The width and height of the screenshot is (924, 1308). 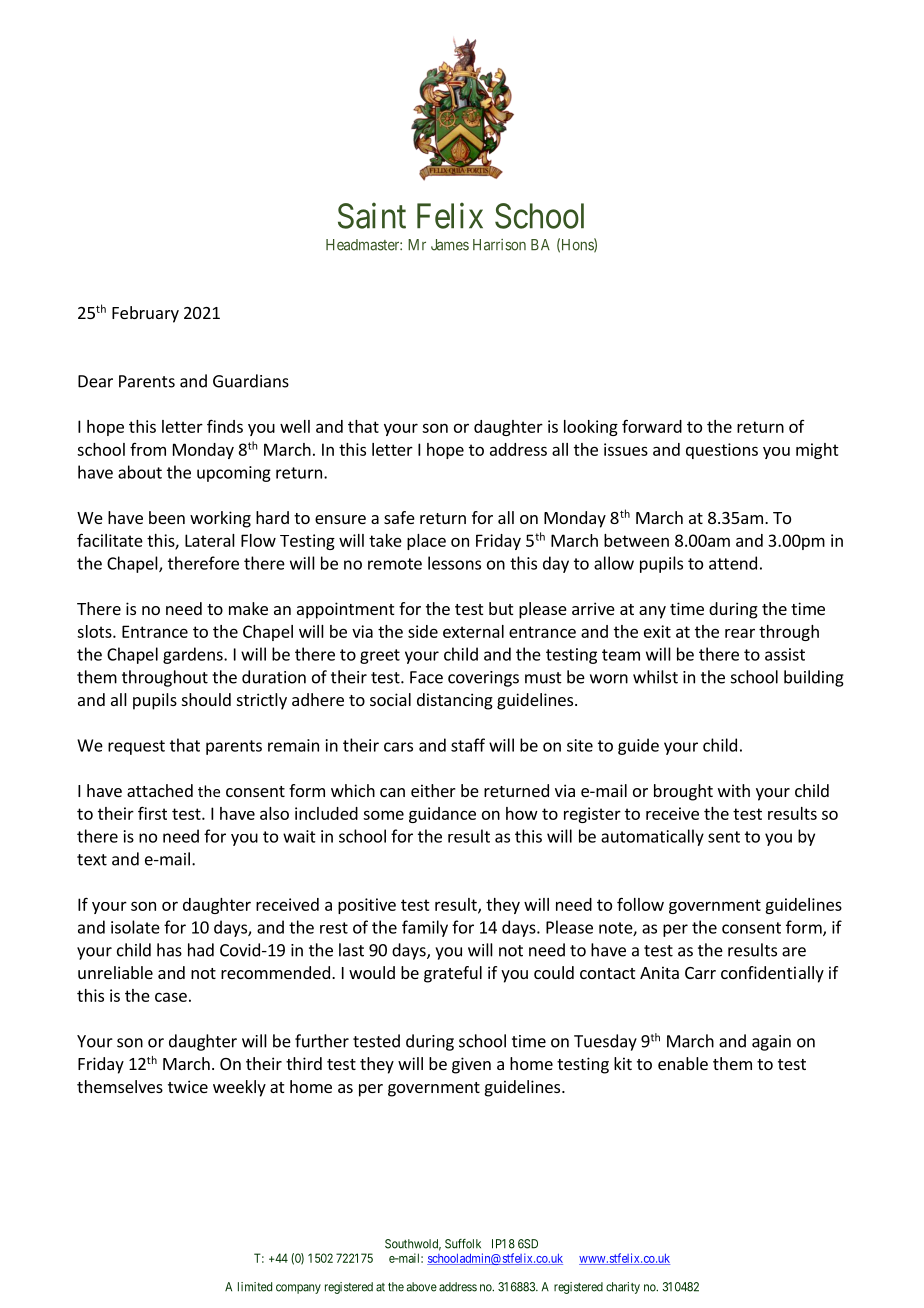 I want to click on Harrison, so click(x=499, y=245).
